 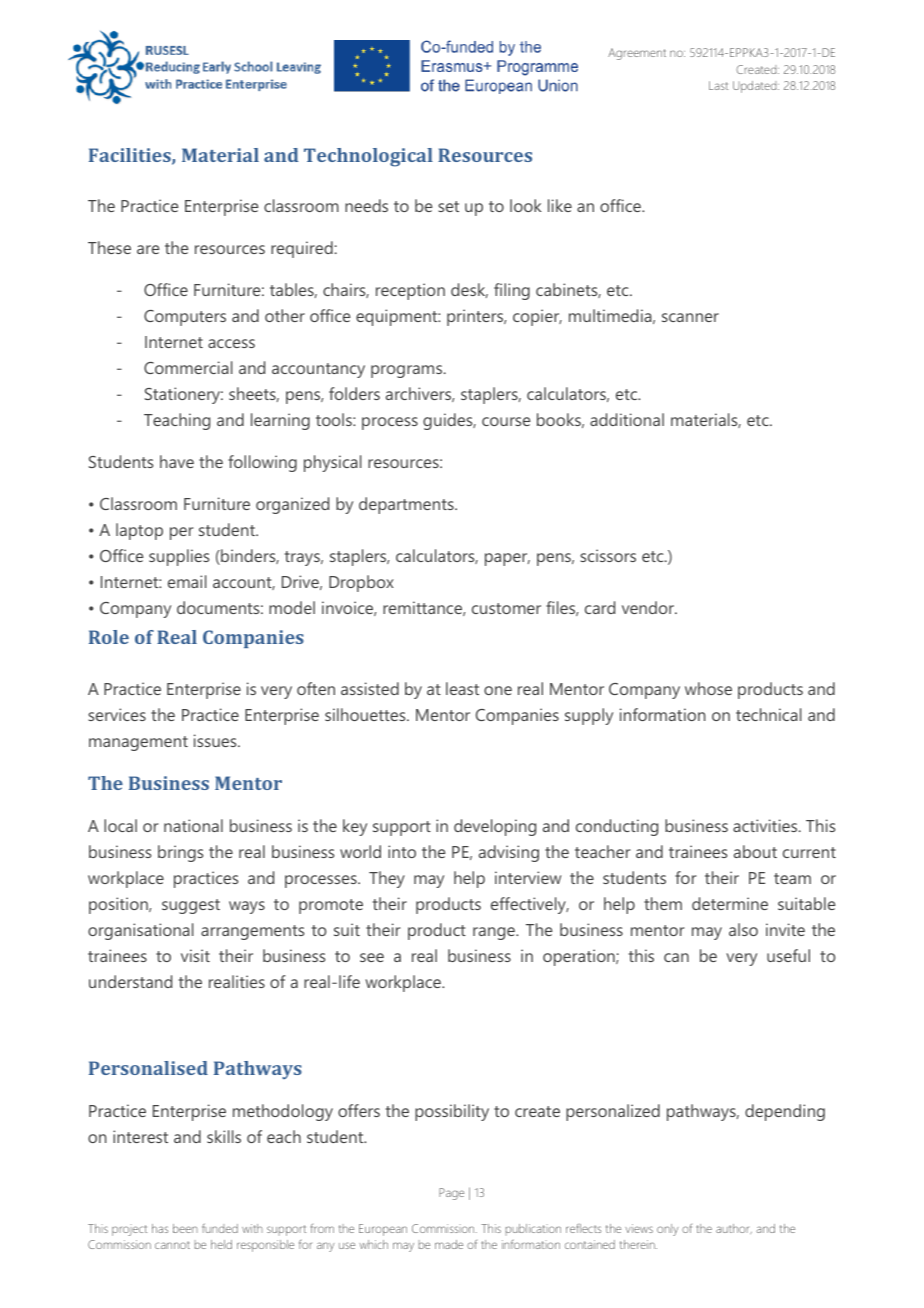 I want to click on Technological, so click(x=368, y=157).
